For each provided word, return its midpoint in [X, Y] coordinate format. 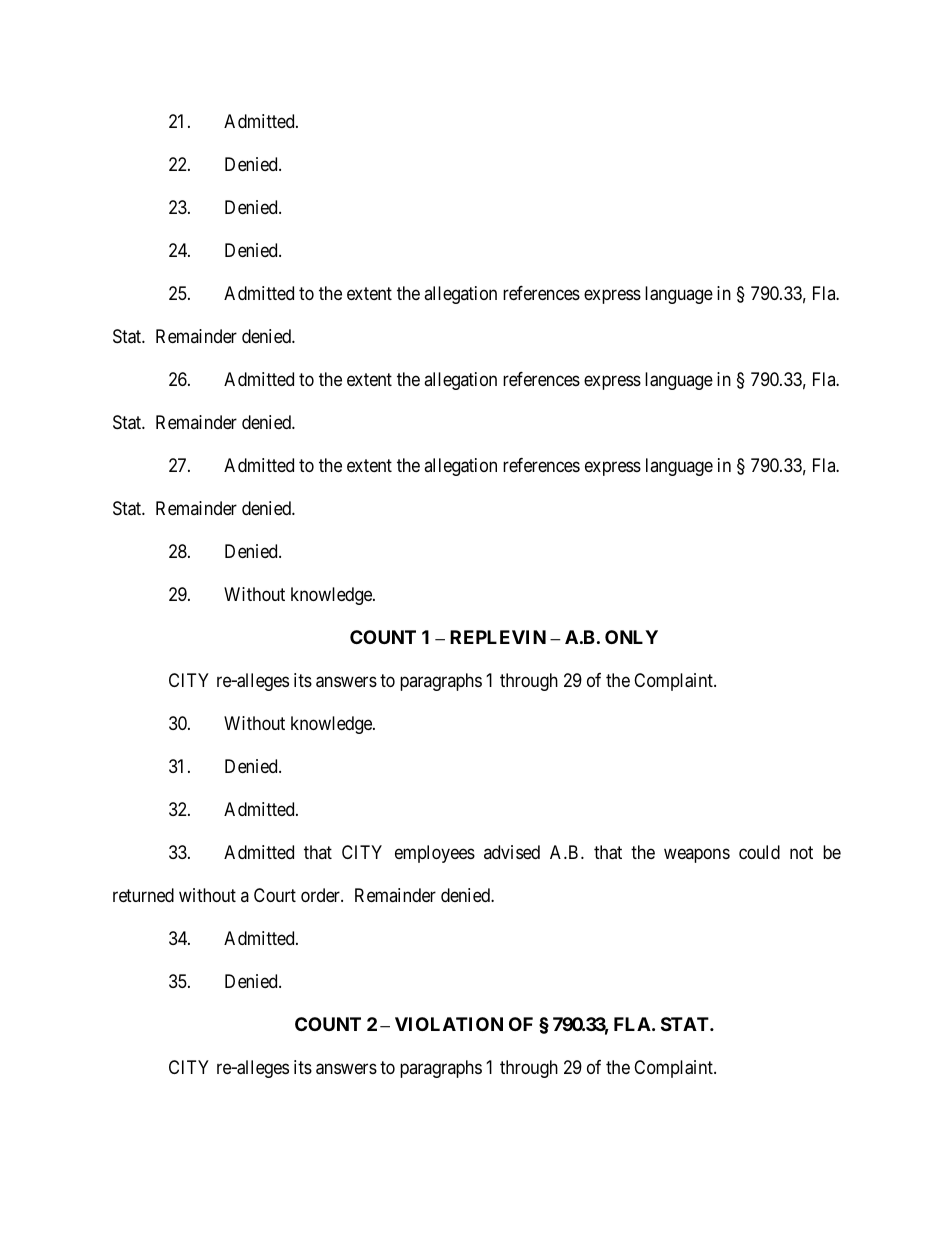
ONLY [631, 637]
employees [435, 854]
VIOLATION [449, 1024]
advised [512, 852]
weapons [697, 855]
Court [275, 895]
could [759, 852]
